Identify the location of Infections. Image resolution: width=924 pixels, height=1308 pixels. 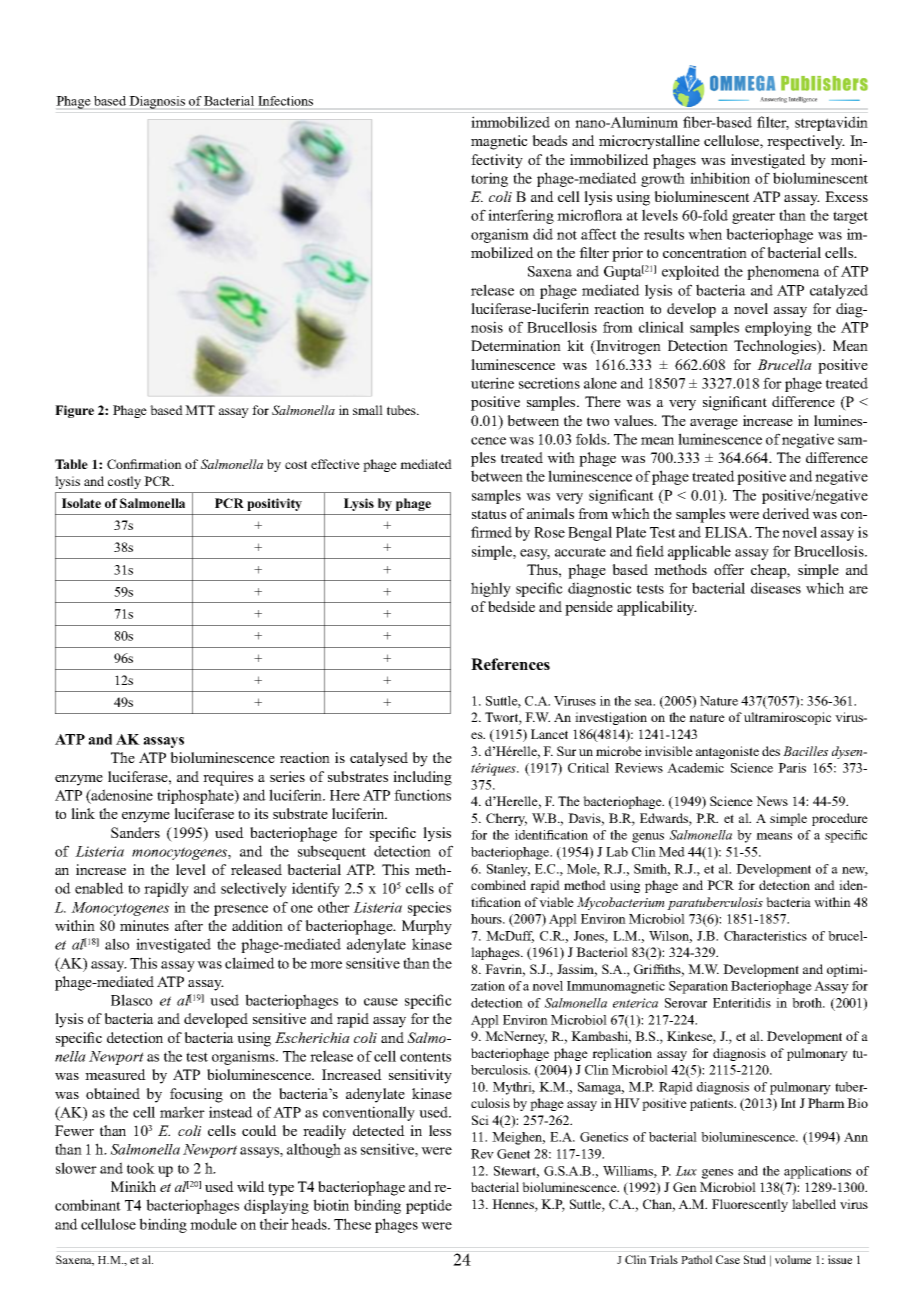
(286, 101).
